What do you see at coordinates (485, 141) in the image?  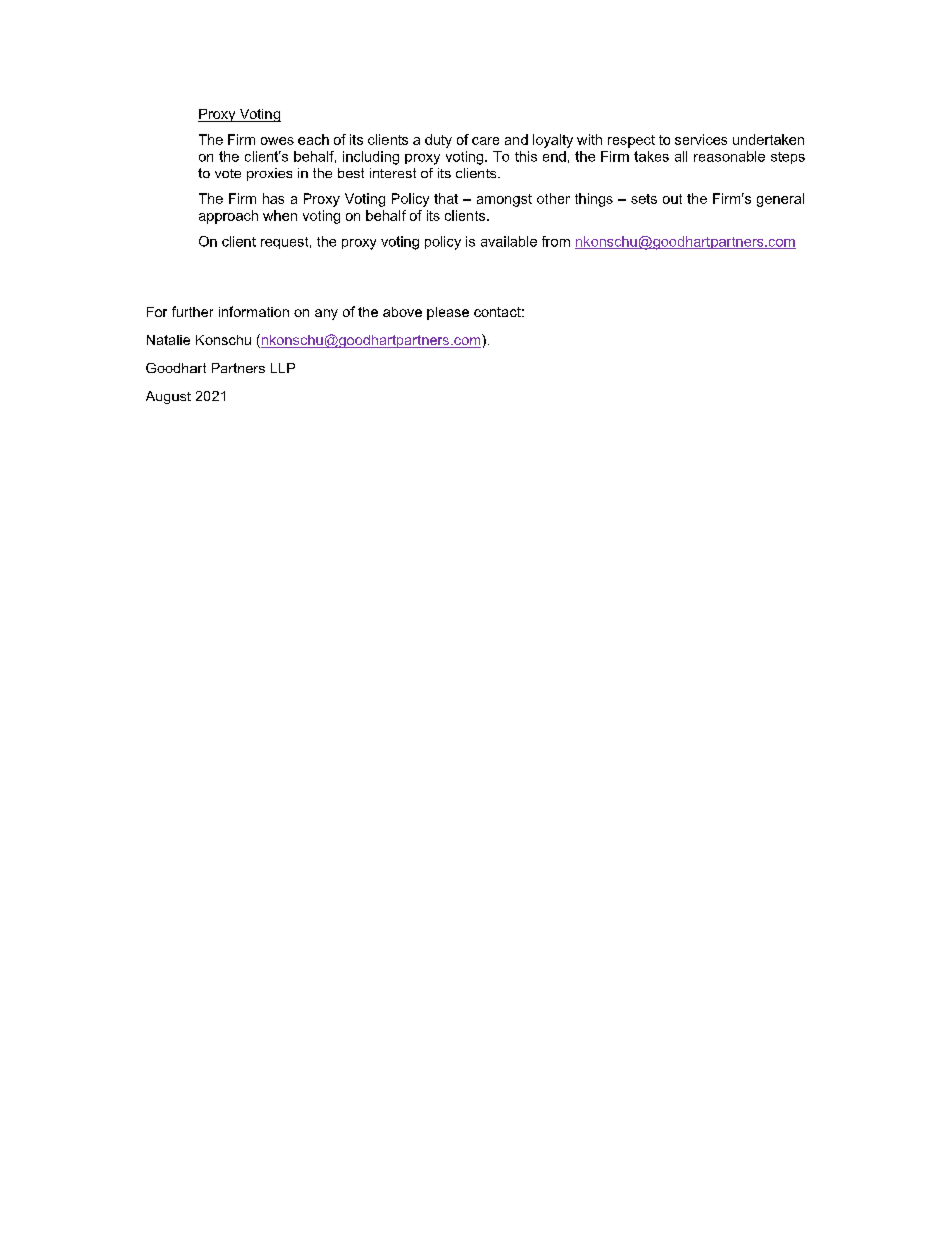 I see `care` at bounding box center [485, 141].
